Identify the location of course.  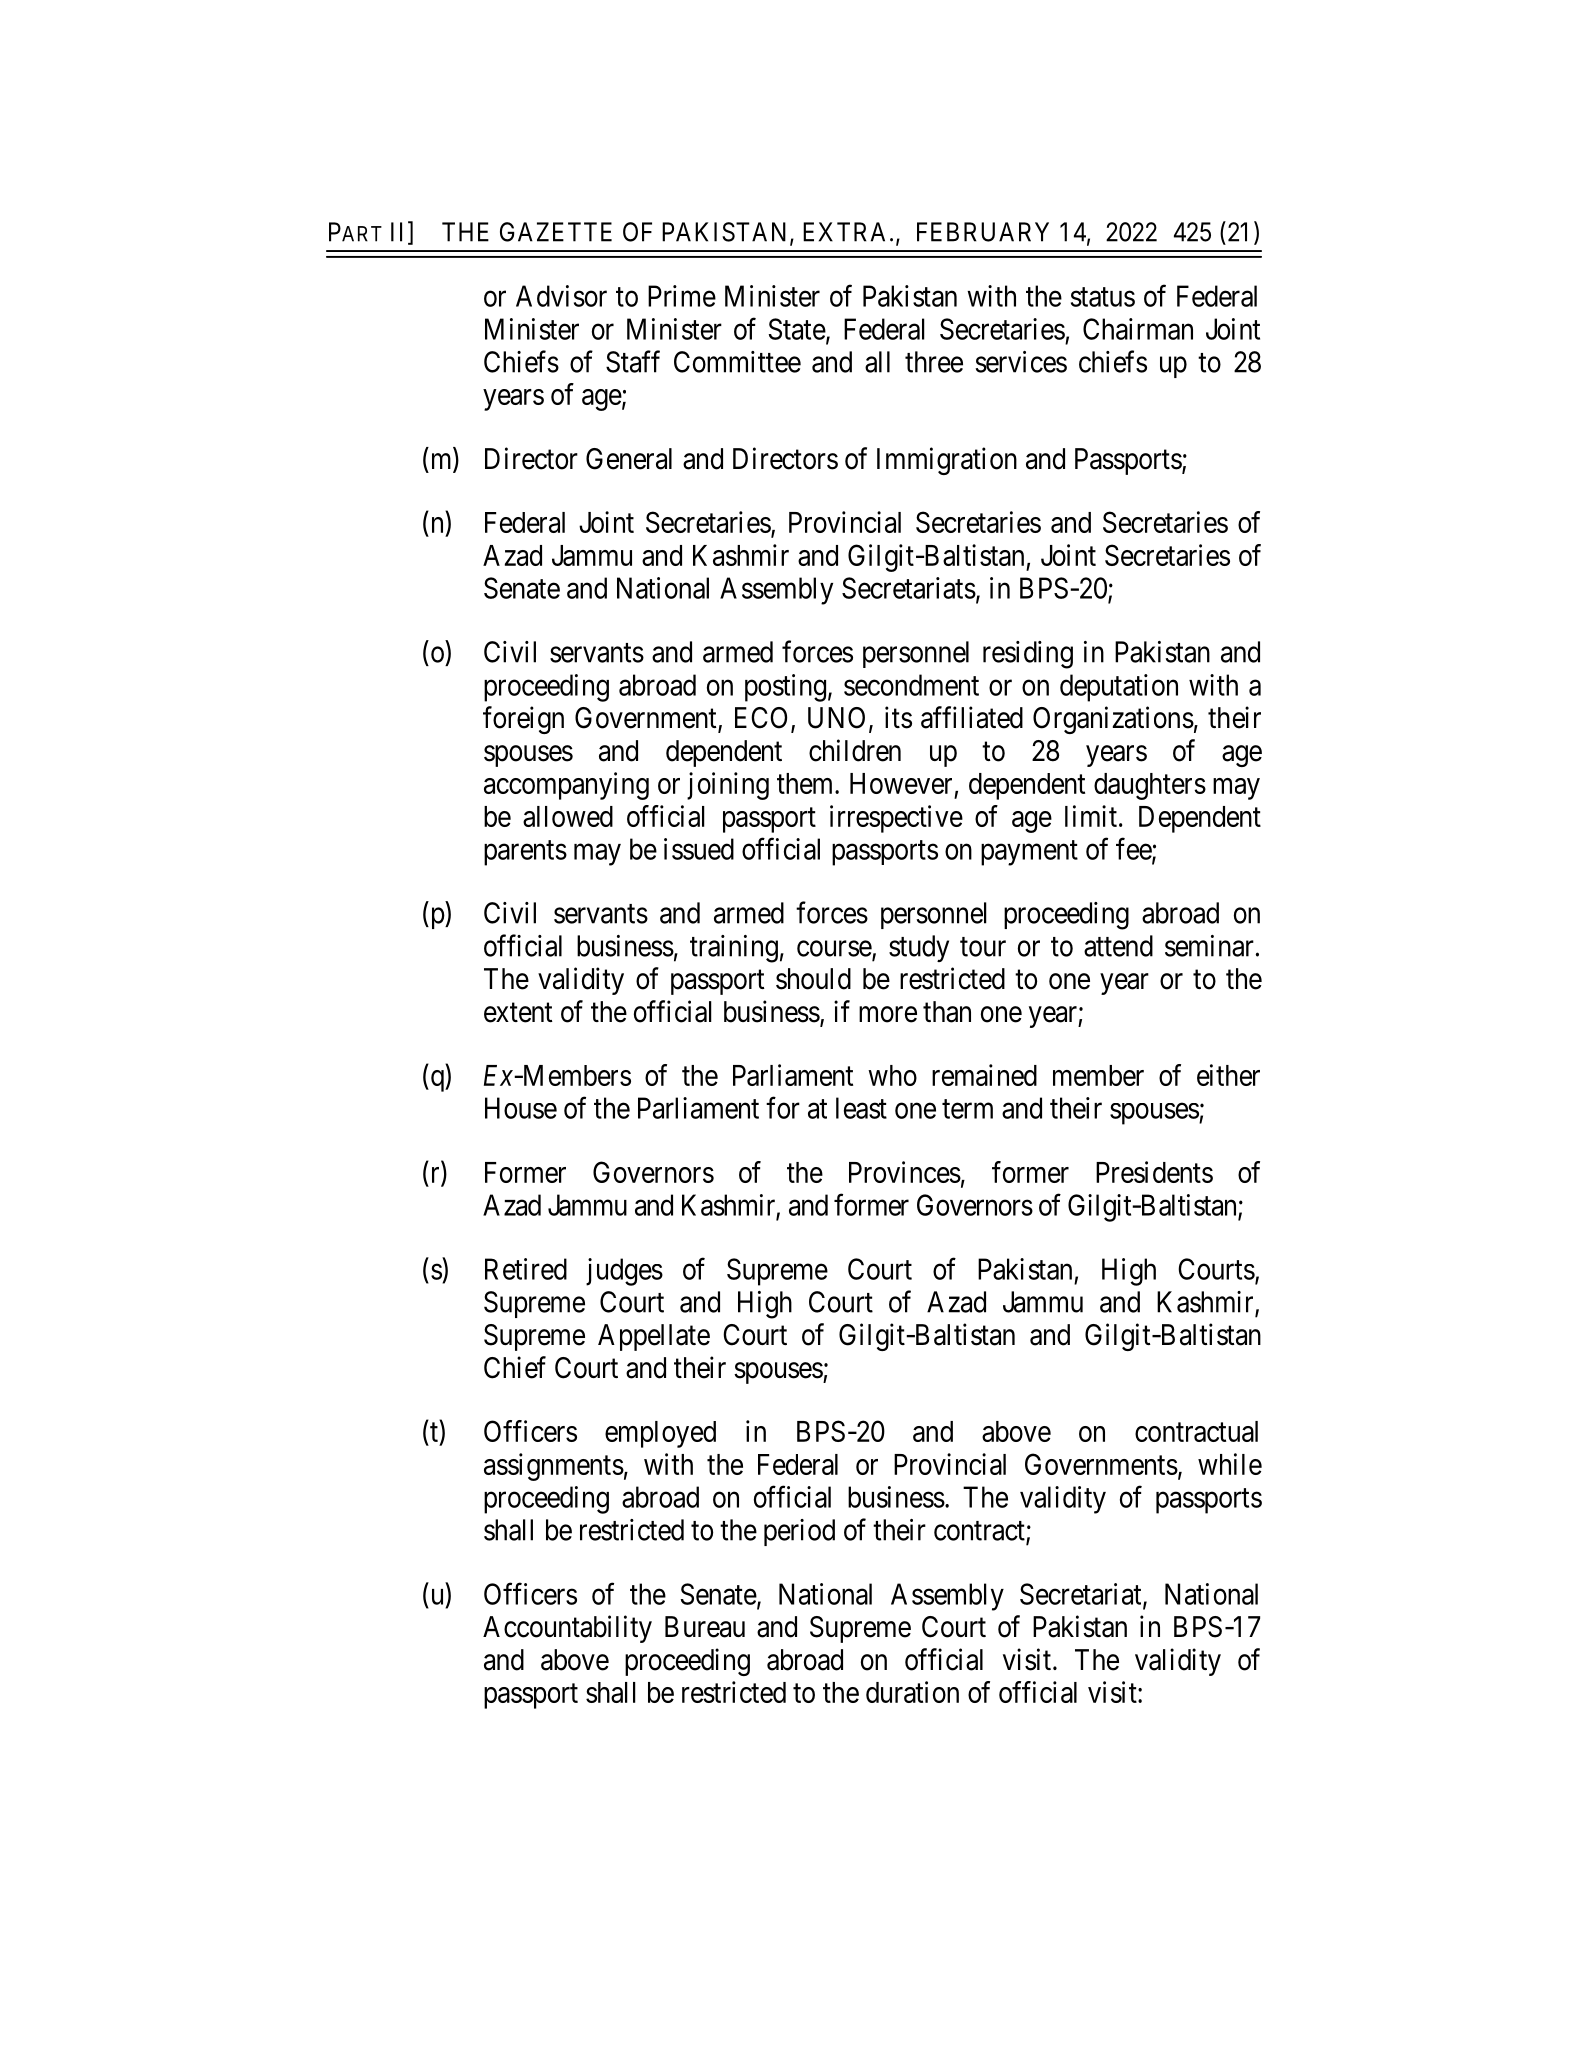
(835, 950).
